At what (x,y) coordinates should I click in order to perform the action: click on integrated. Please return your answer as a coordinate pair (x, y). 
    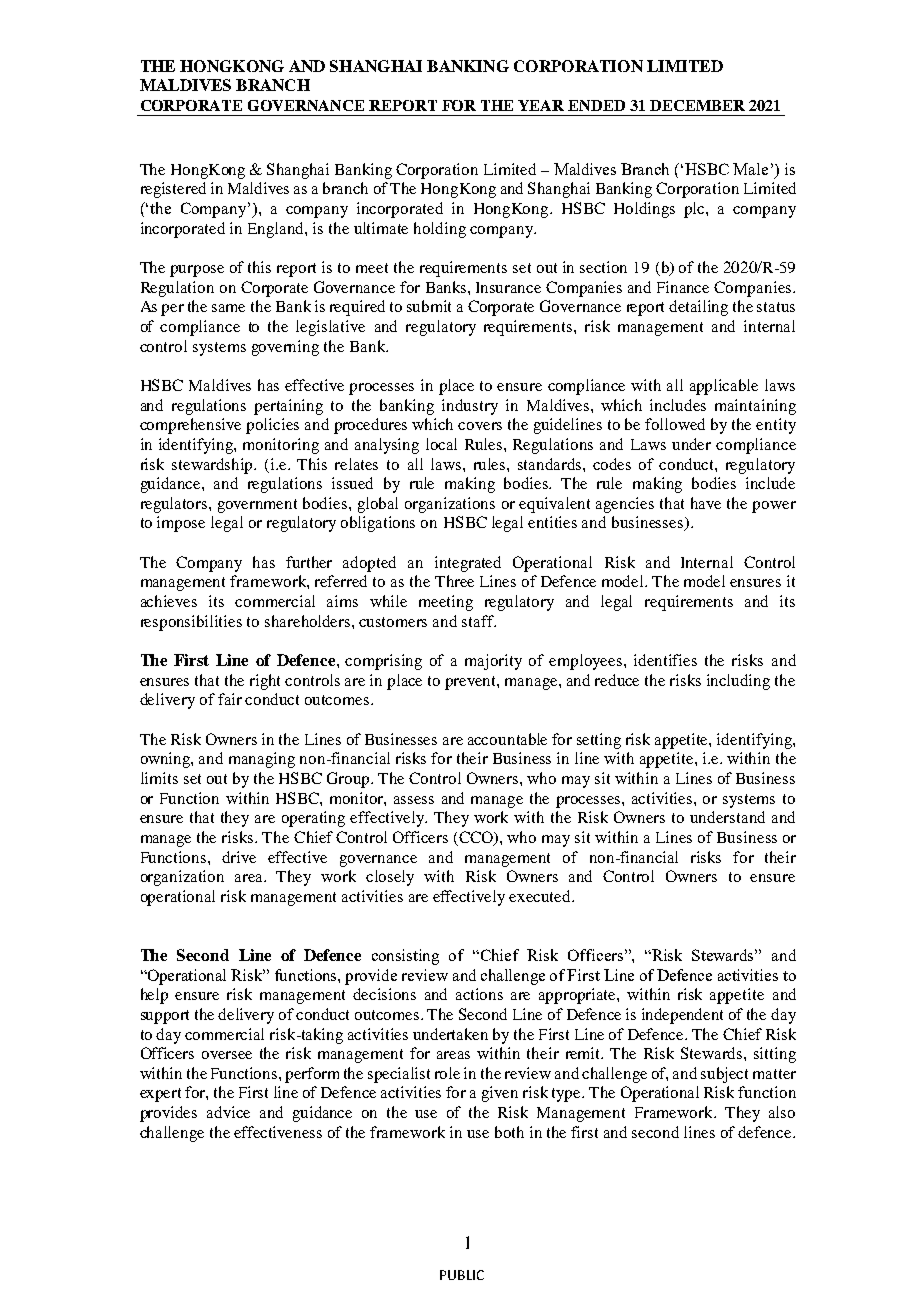
    Looking at the image, I should click on (468, 564).
